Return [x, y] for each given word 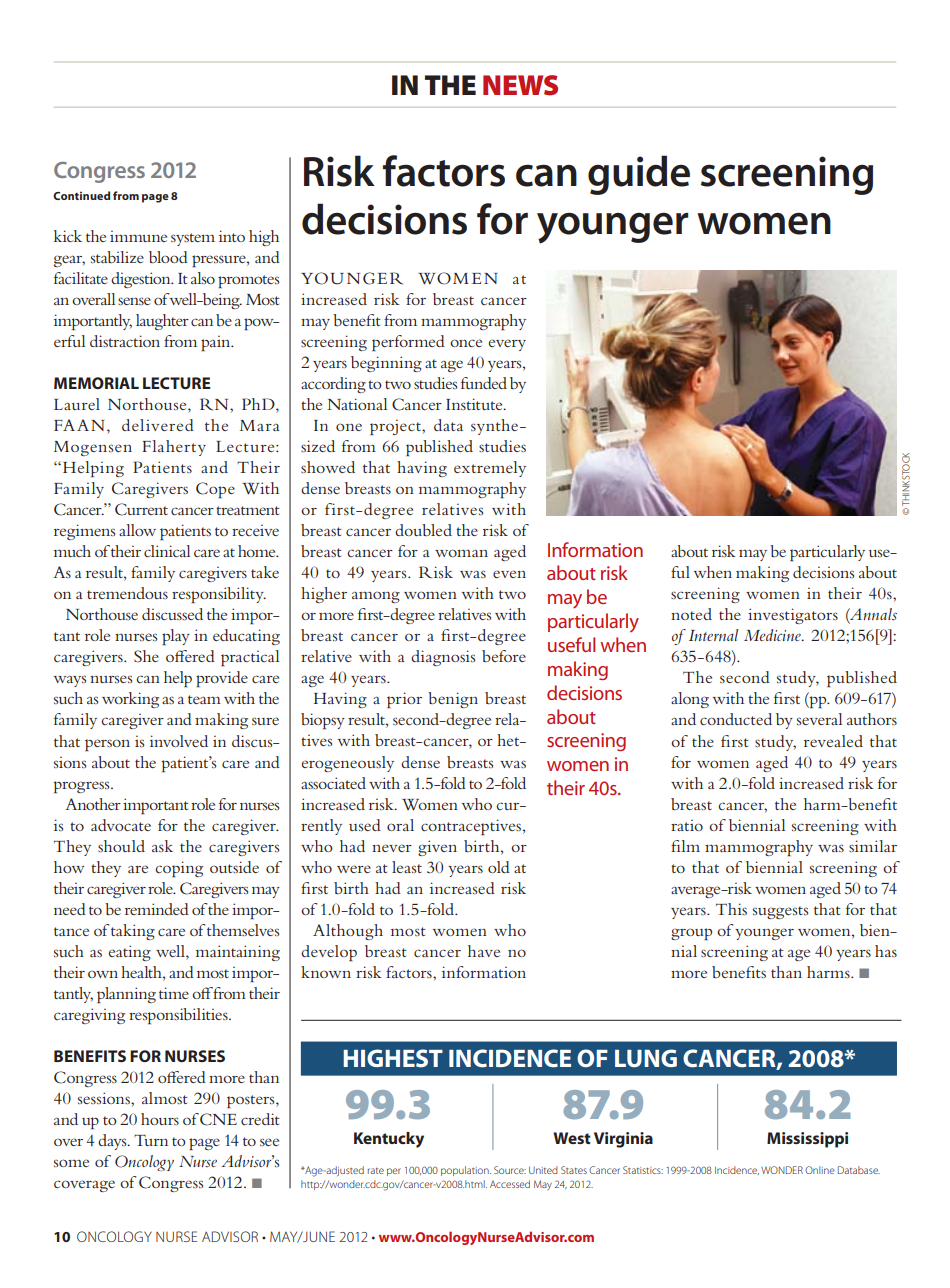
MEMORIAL [96, 383]
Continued [81, 195]
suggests [780, 912]
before [504, 656]
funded [484, 383]
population [466, 1171]
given [437, 848]
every [507, 345]
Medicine [773, 635]
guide [639, 175]
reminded [157, 909]
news [520, 85]
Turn [151, 1140]
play [176, 637]
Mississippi [807, 1140]
